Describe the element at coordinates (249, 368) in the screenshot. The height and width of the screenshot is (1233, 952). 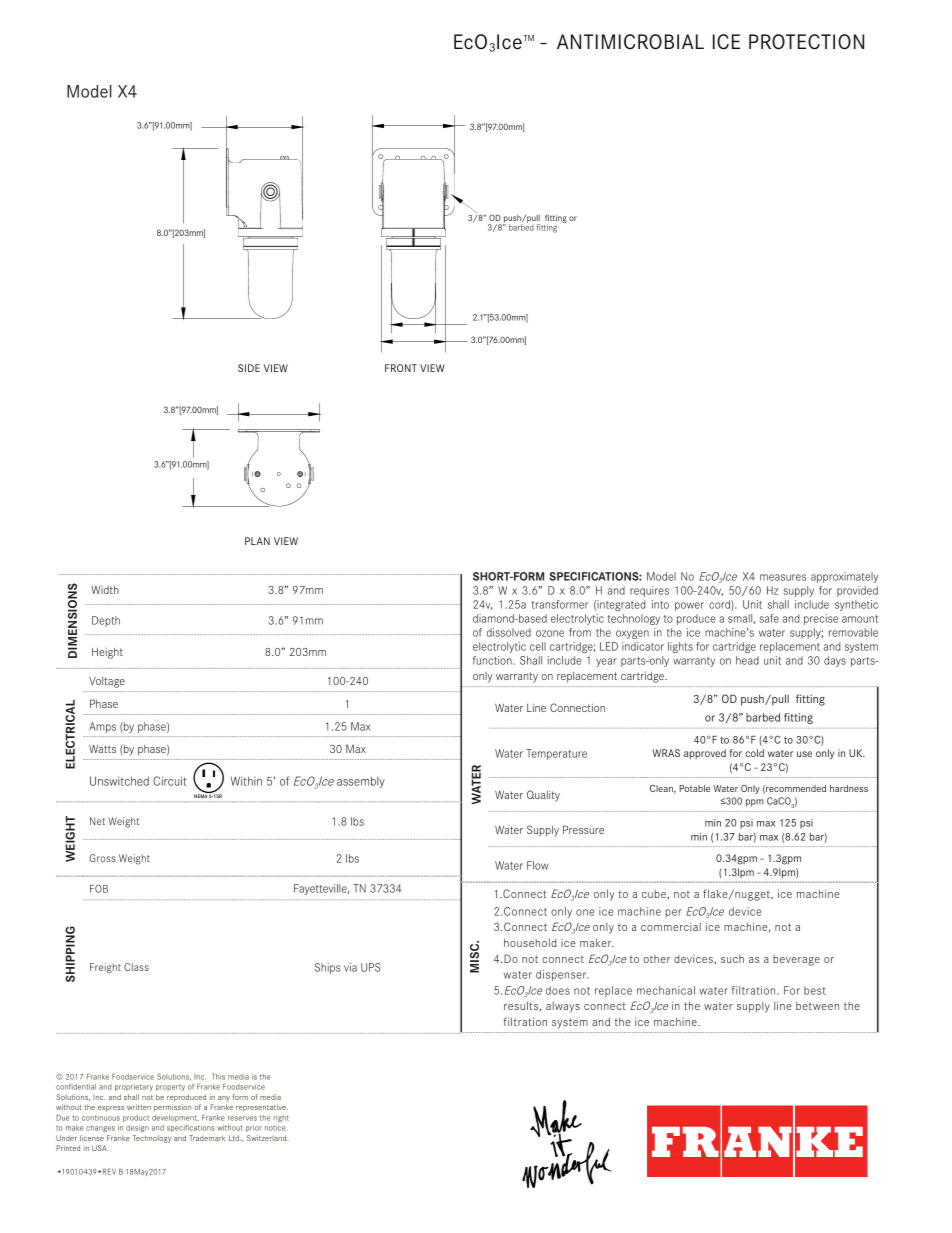
I see `SIDE` at that location.
